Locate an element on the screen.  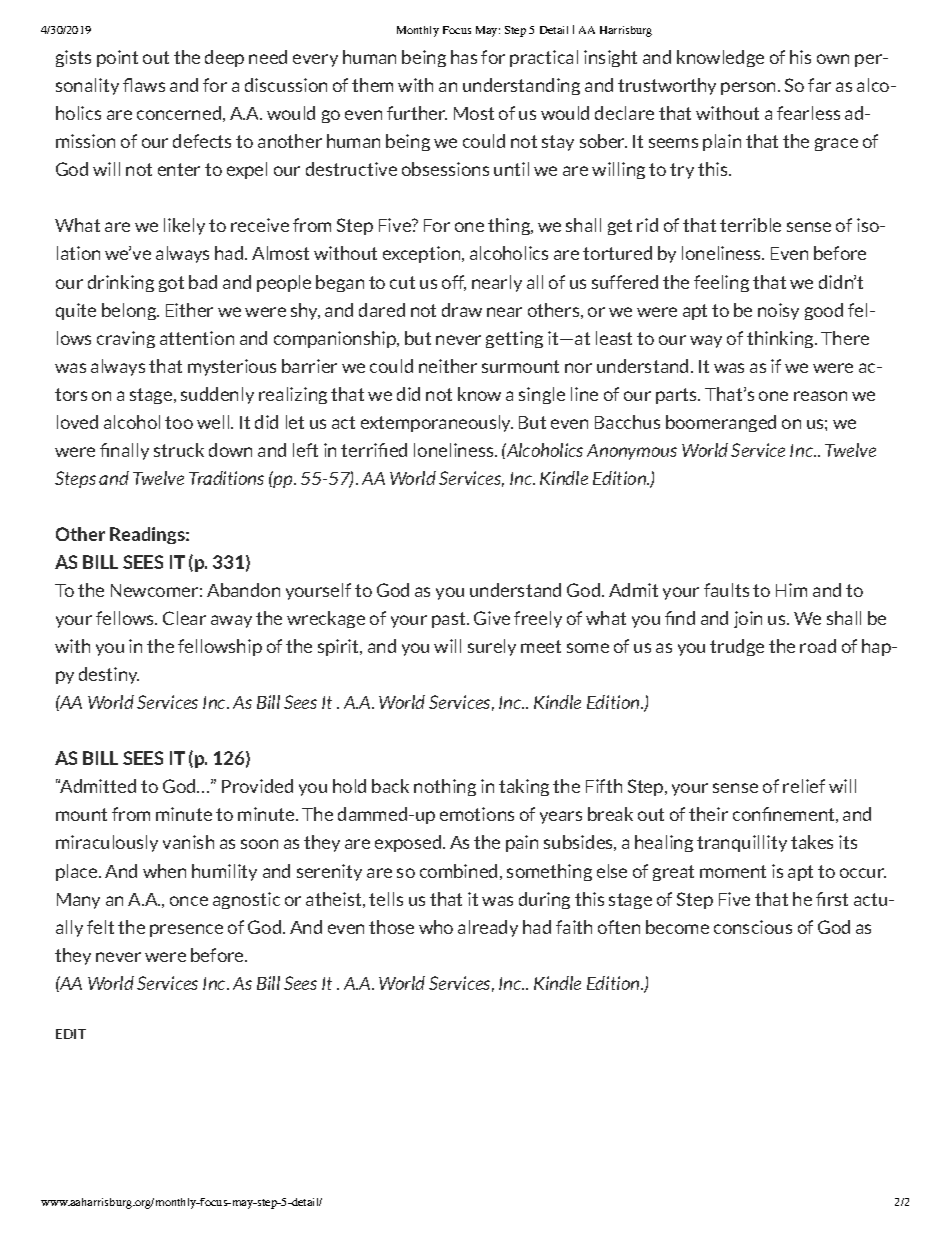
already is located at coordinates (488, 928).
